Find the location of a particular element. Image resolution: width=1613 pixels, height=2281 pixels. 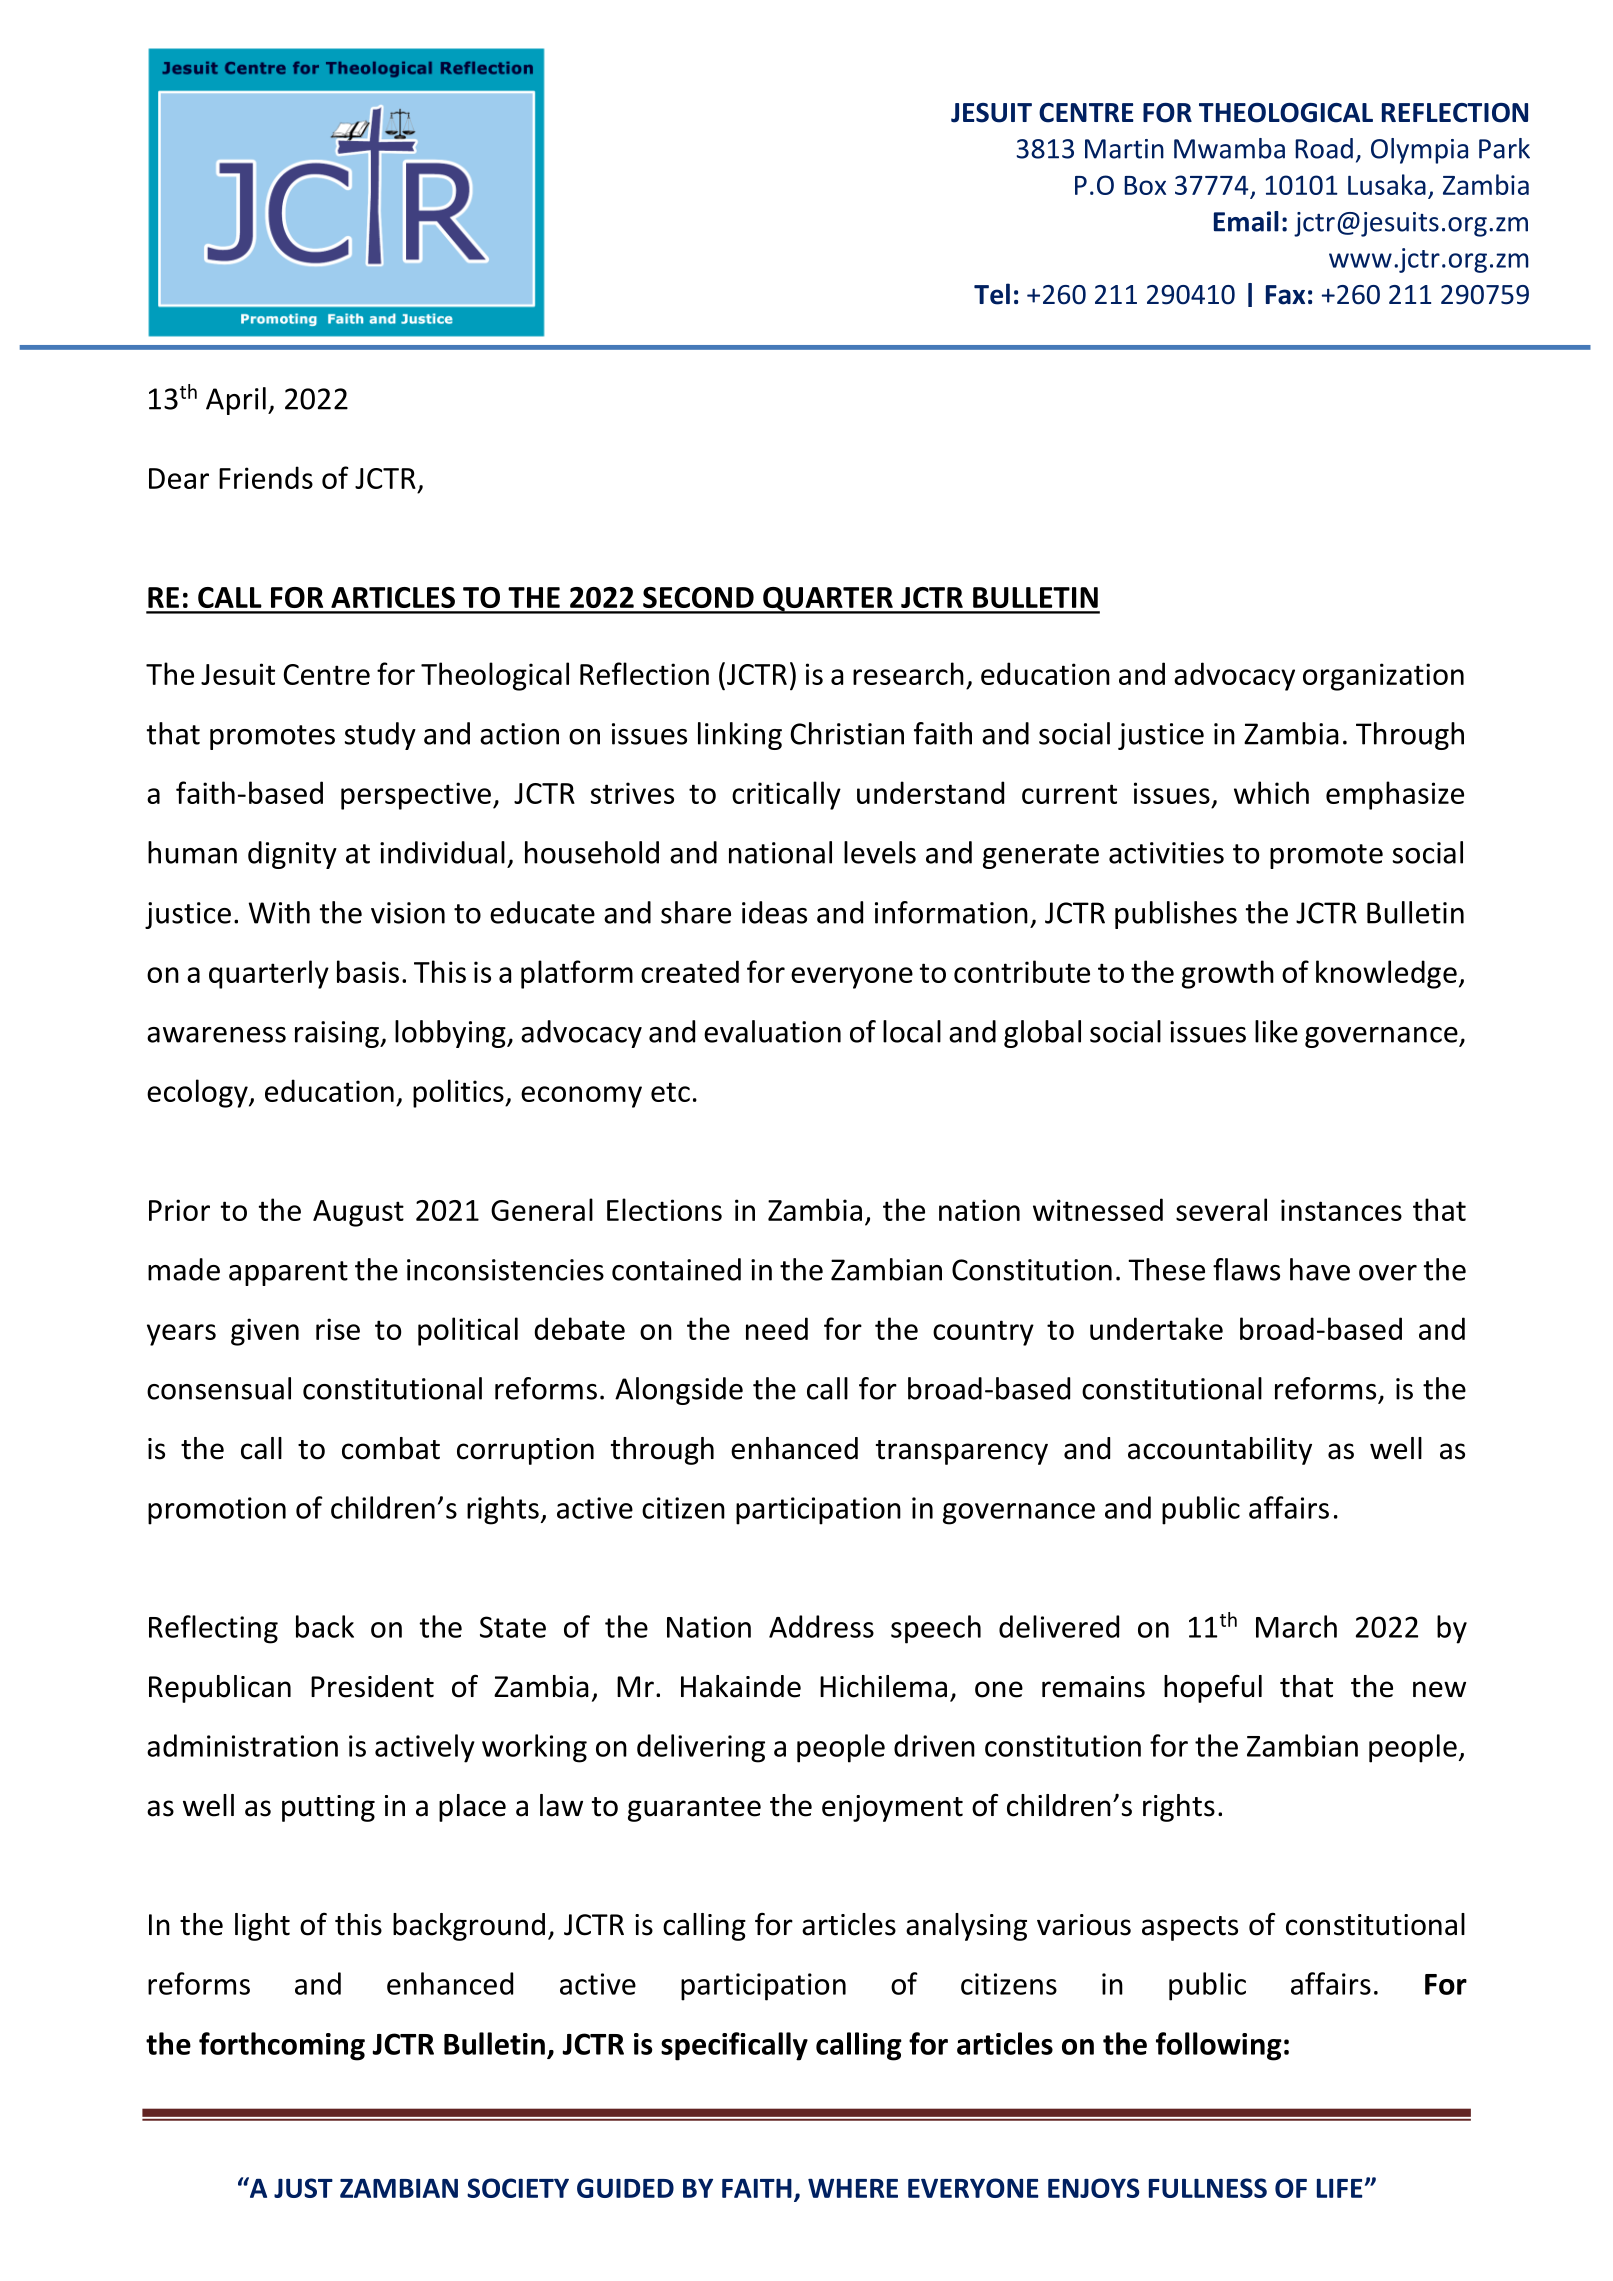

April is located at coordinates (236, 401).
